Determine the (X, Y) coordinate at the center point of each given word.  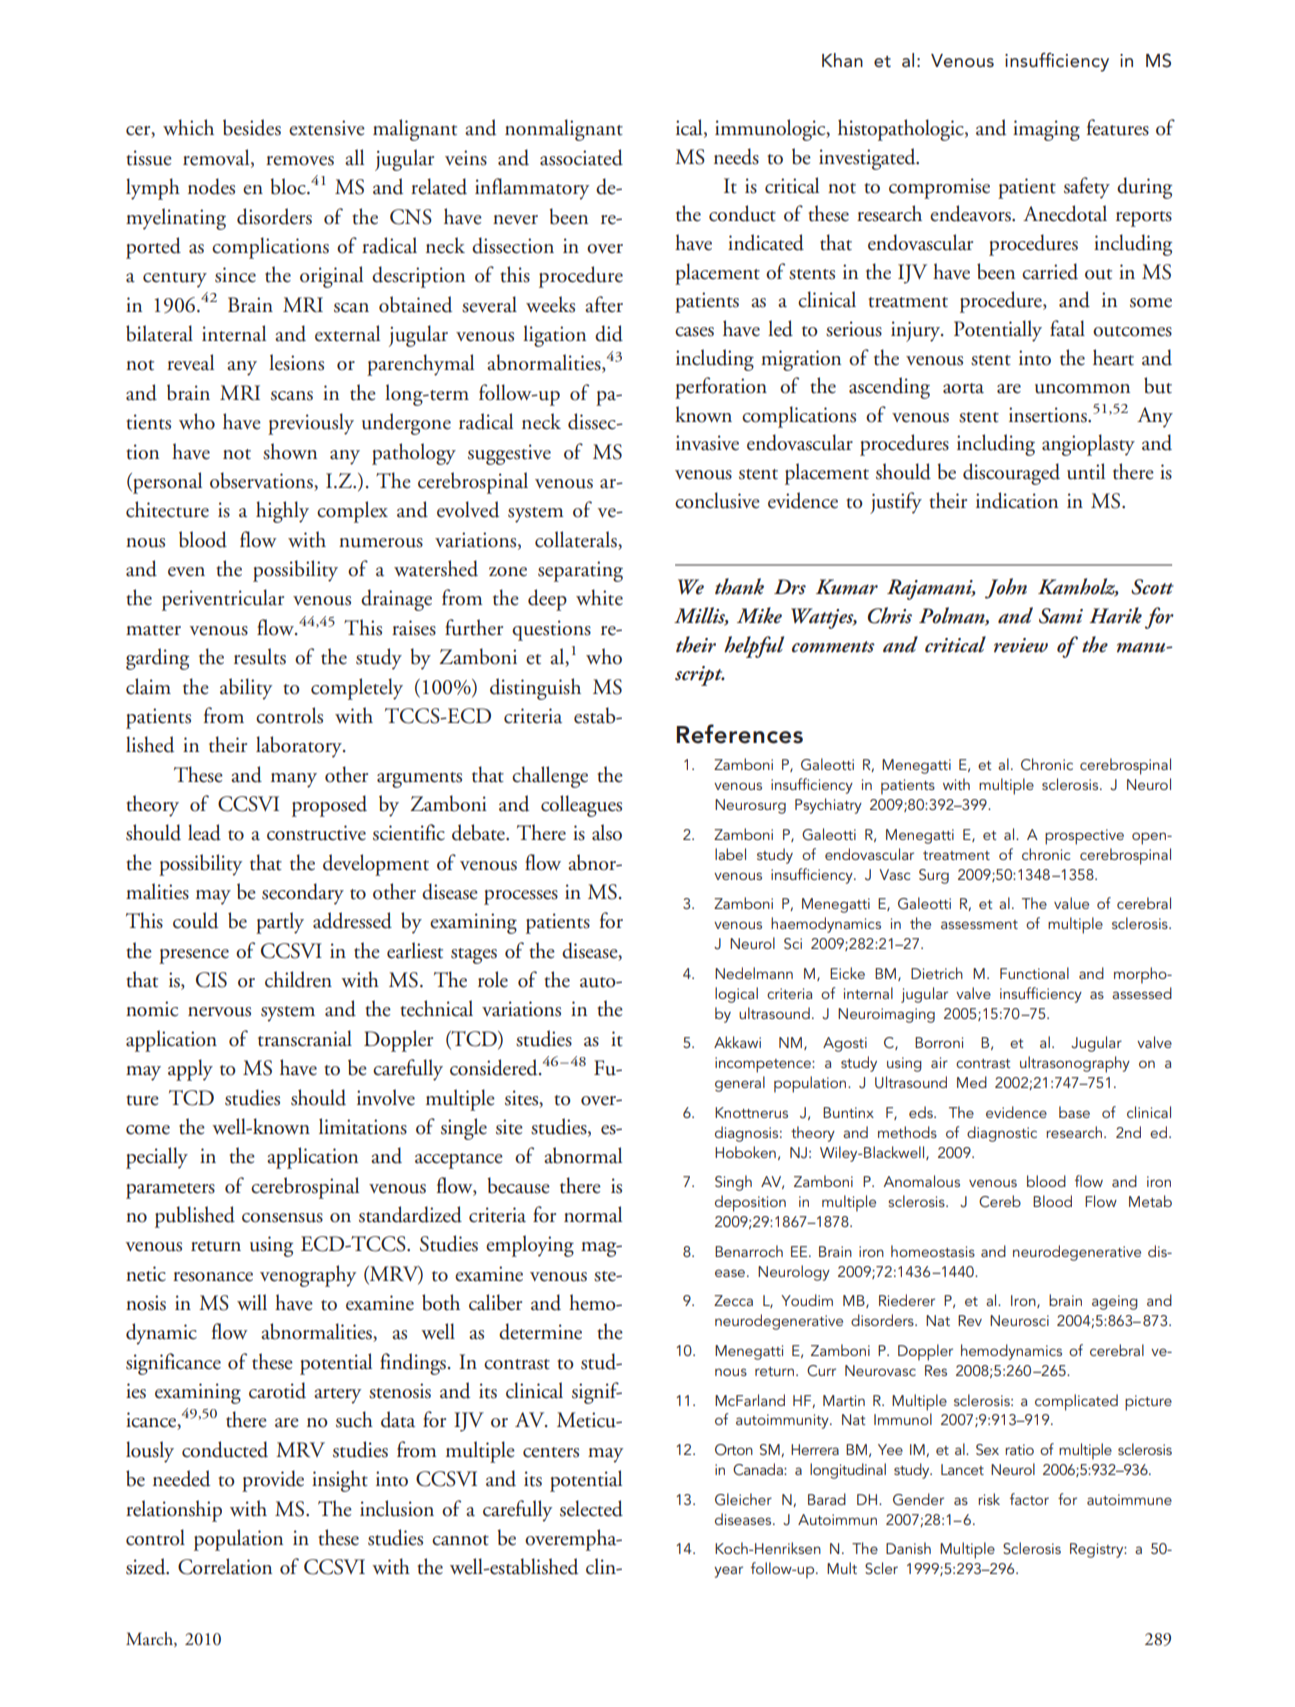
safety (1087, 188)
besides (252, 127)
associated (581, 157)
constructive (316, 833)
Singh (733, 1183)
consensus (282, 1218)
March (150, 1639)
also (607, 832)
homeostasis (933, 1251)
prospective (1084, 837)
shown (290, 451)
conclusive (717, 500)
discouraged (1011, 474)
